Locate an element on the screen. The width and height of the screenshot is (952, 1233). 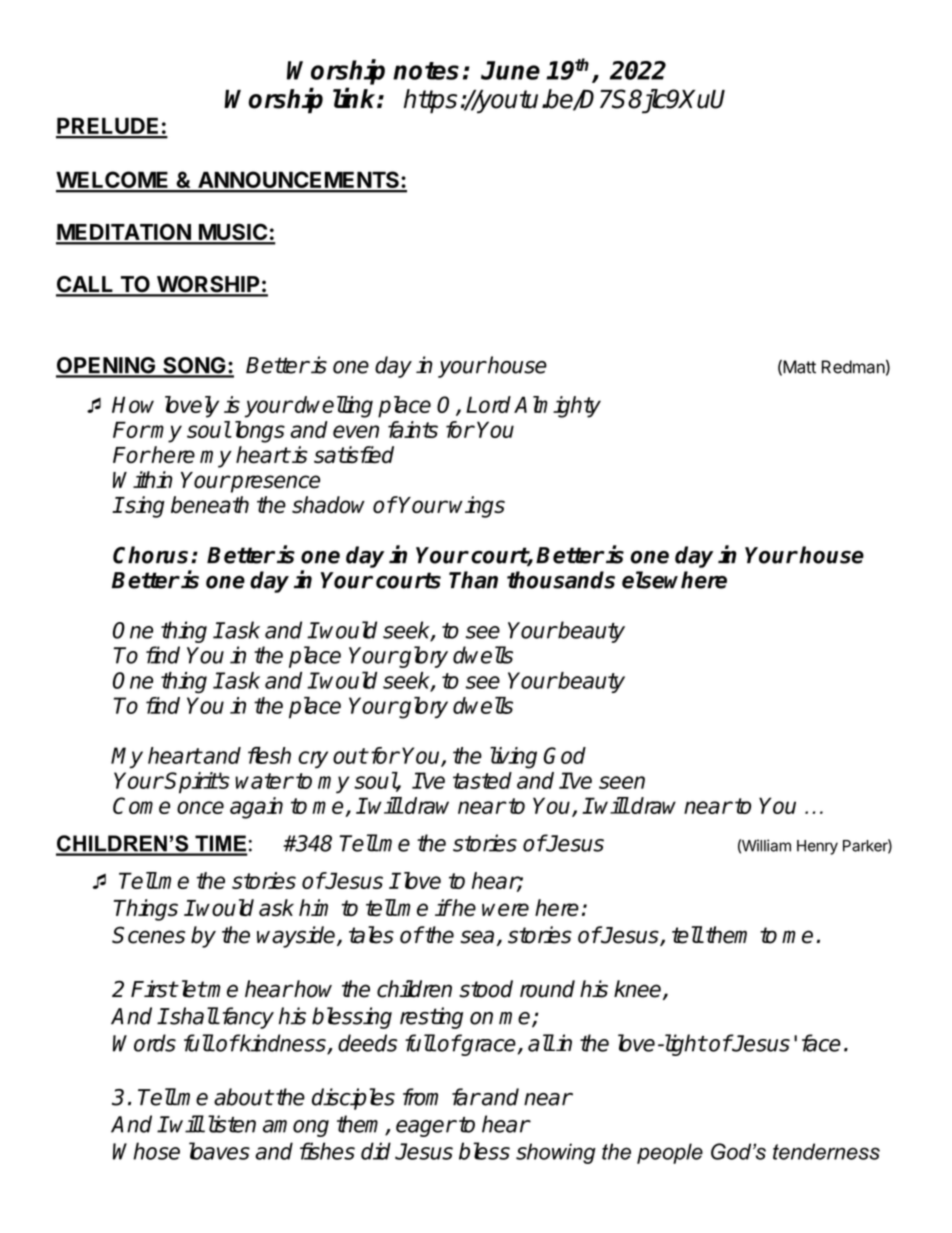
flesh is located at coordinates (269, 755).
